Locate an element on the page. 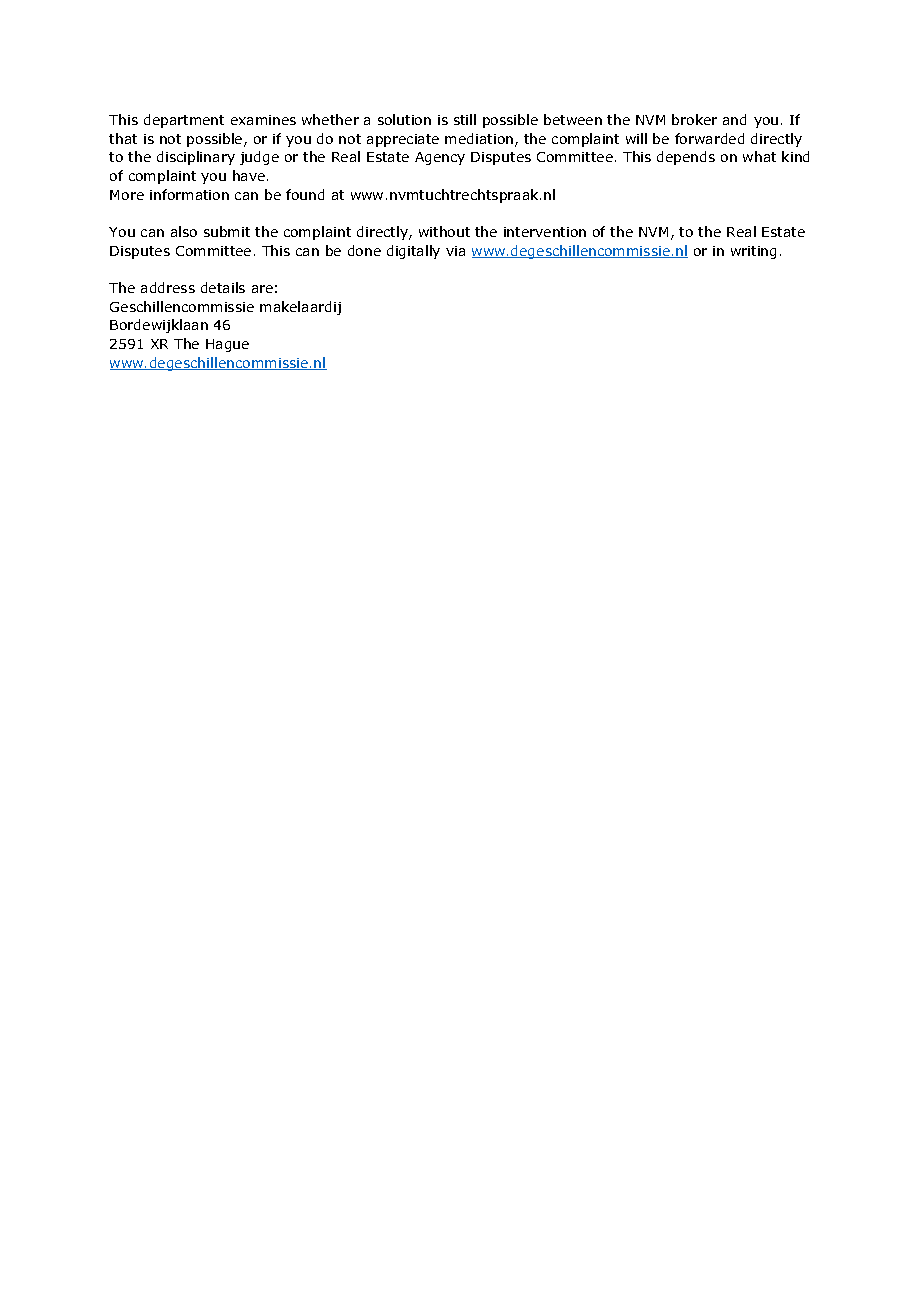  without is located at coordinates (444, 231).
